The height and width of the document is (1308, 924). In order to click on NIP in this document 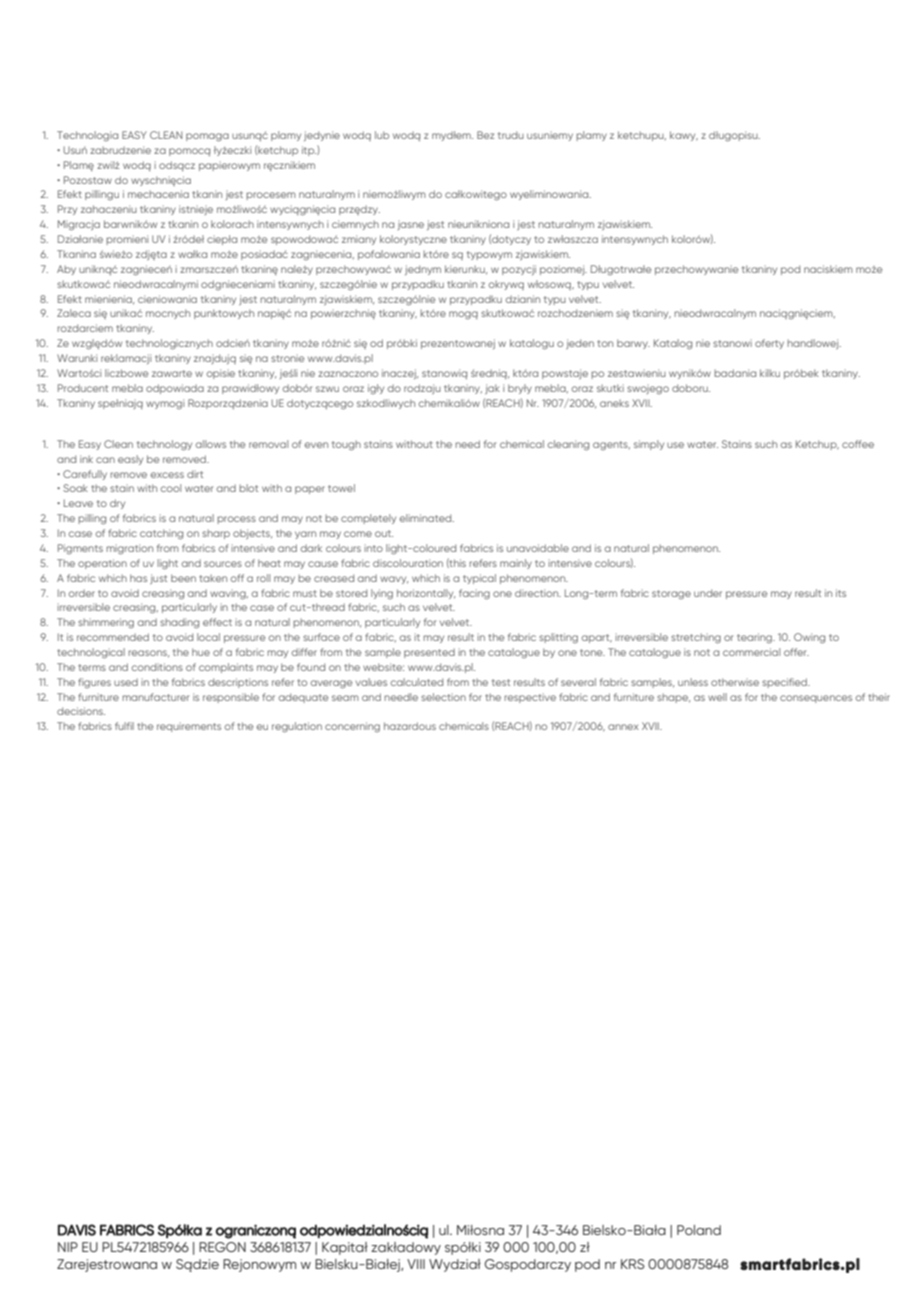, I will do `click(68, 1247)`.
